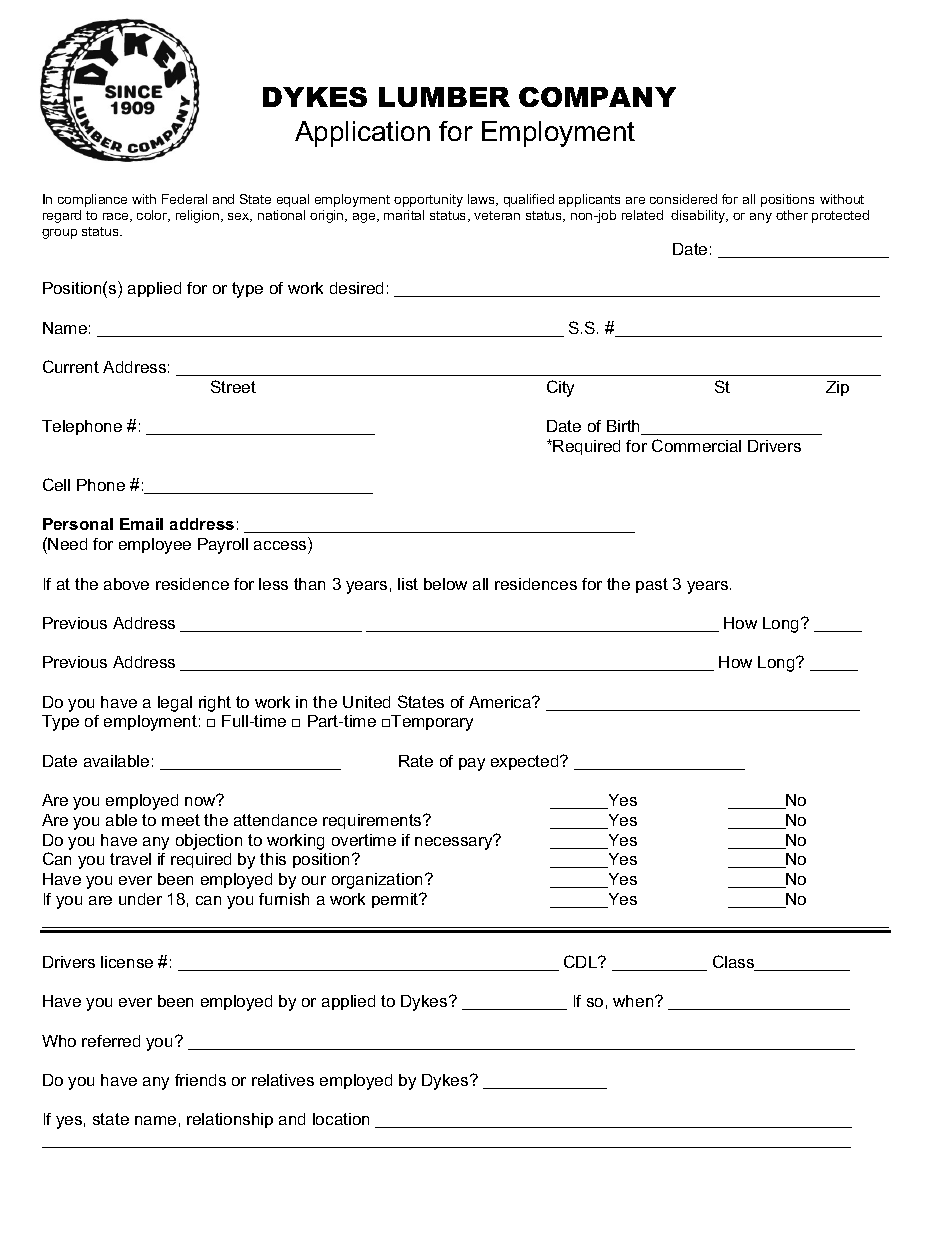  What do you see at coordinates (526, 762) in the image?
I see `expected` at bounding box center [526, 762].
